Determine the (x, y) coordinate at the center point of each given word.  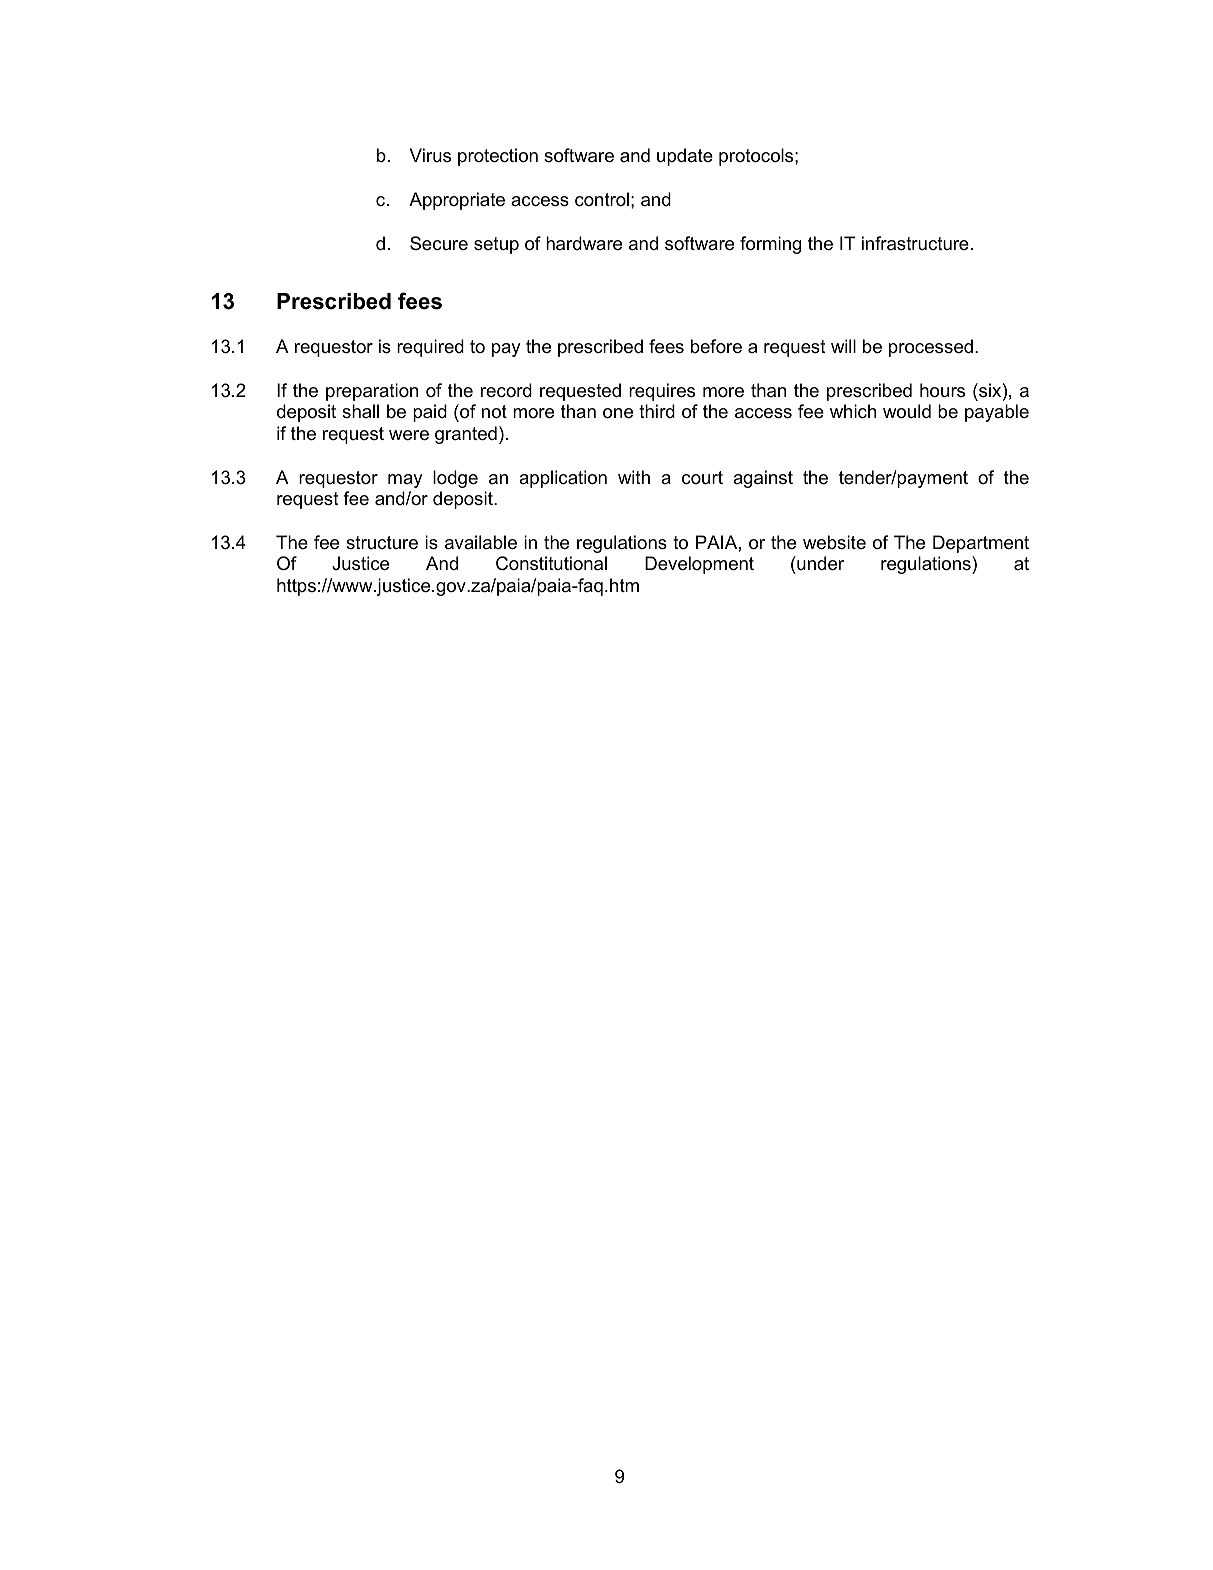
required (430, 348)
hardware (584, 243)
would (907, 411)
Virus (430, 155)
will (843, 346)
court (702, 478)
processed (931, 348)
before (716, 346)
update (685, 157)
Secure (439, 243)
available (481, 542)
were (409, 435)
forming (770, 245)
